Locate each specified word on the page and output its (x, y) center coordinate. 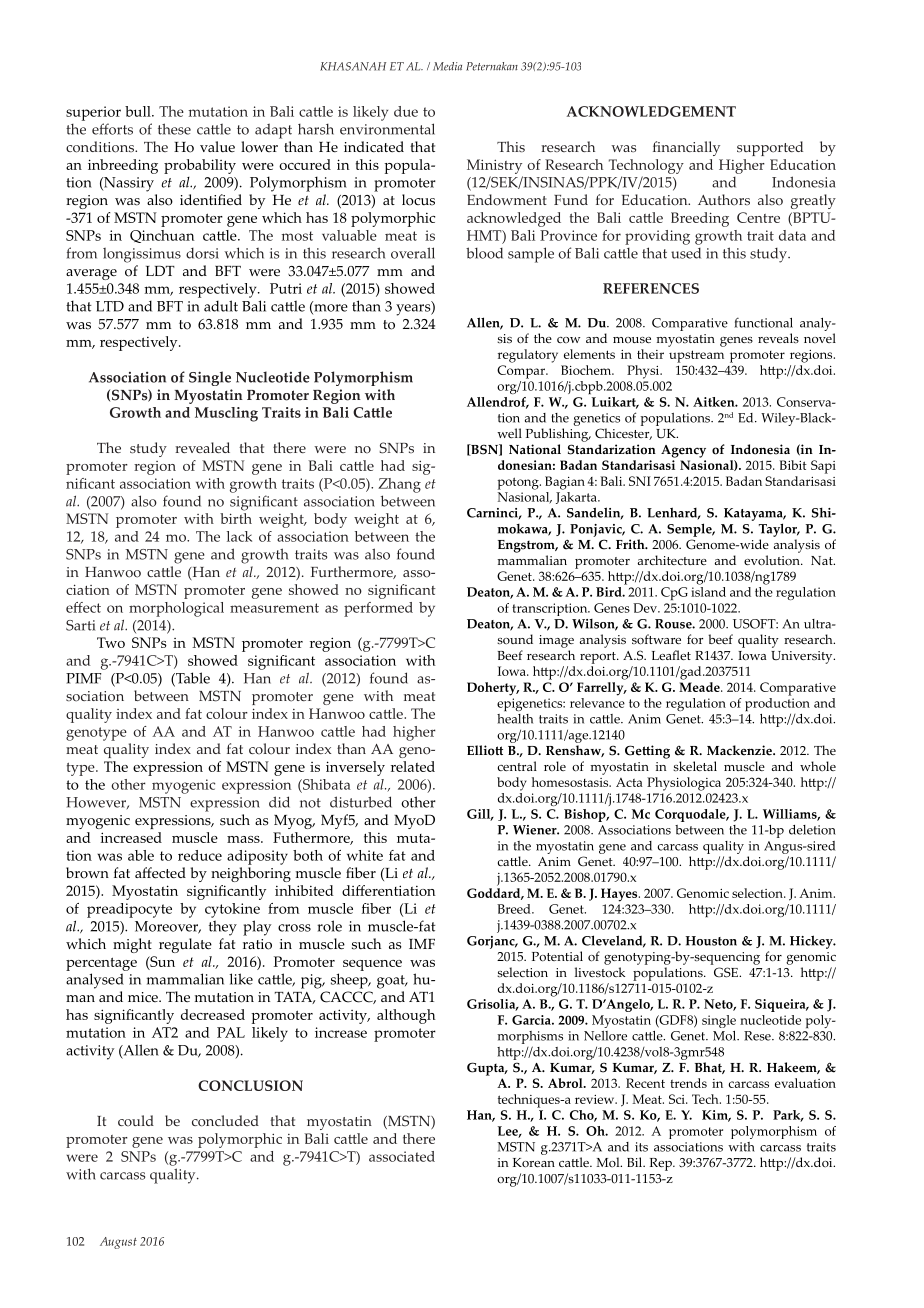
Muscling (226, 414)
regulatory (528, 356)
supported (770, 148)
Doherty (493, 689)
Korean (534, 1163)
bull (139, 111)
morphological (176, 609)
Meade (700, 687)
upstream (696, 356)
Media (447, 66)
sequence (372, 965)
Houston (711, 941)
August (118, 1243)
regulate (185, 945)
